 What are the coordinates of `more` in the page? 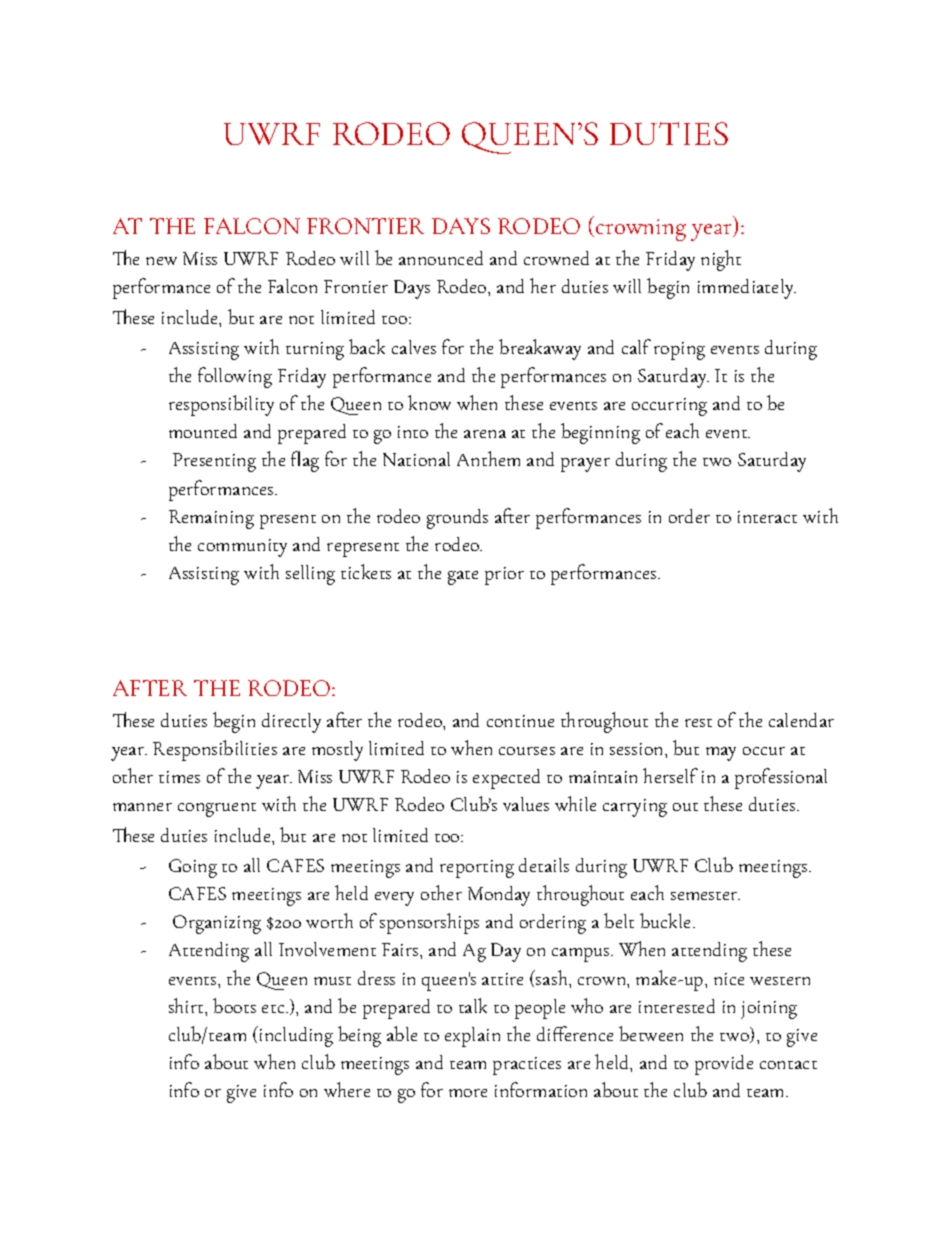 It's located at (468, 1093).
